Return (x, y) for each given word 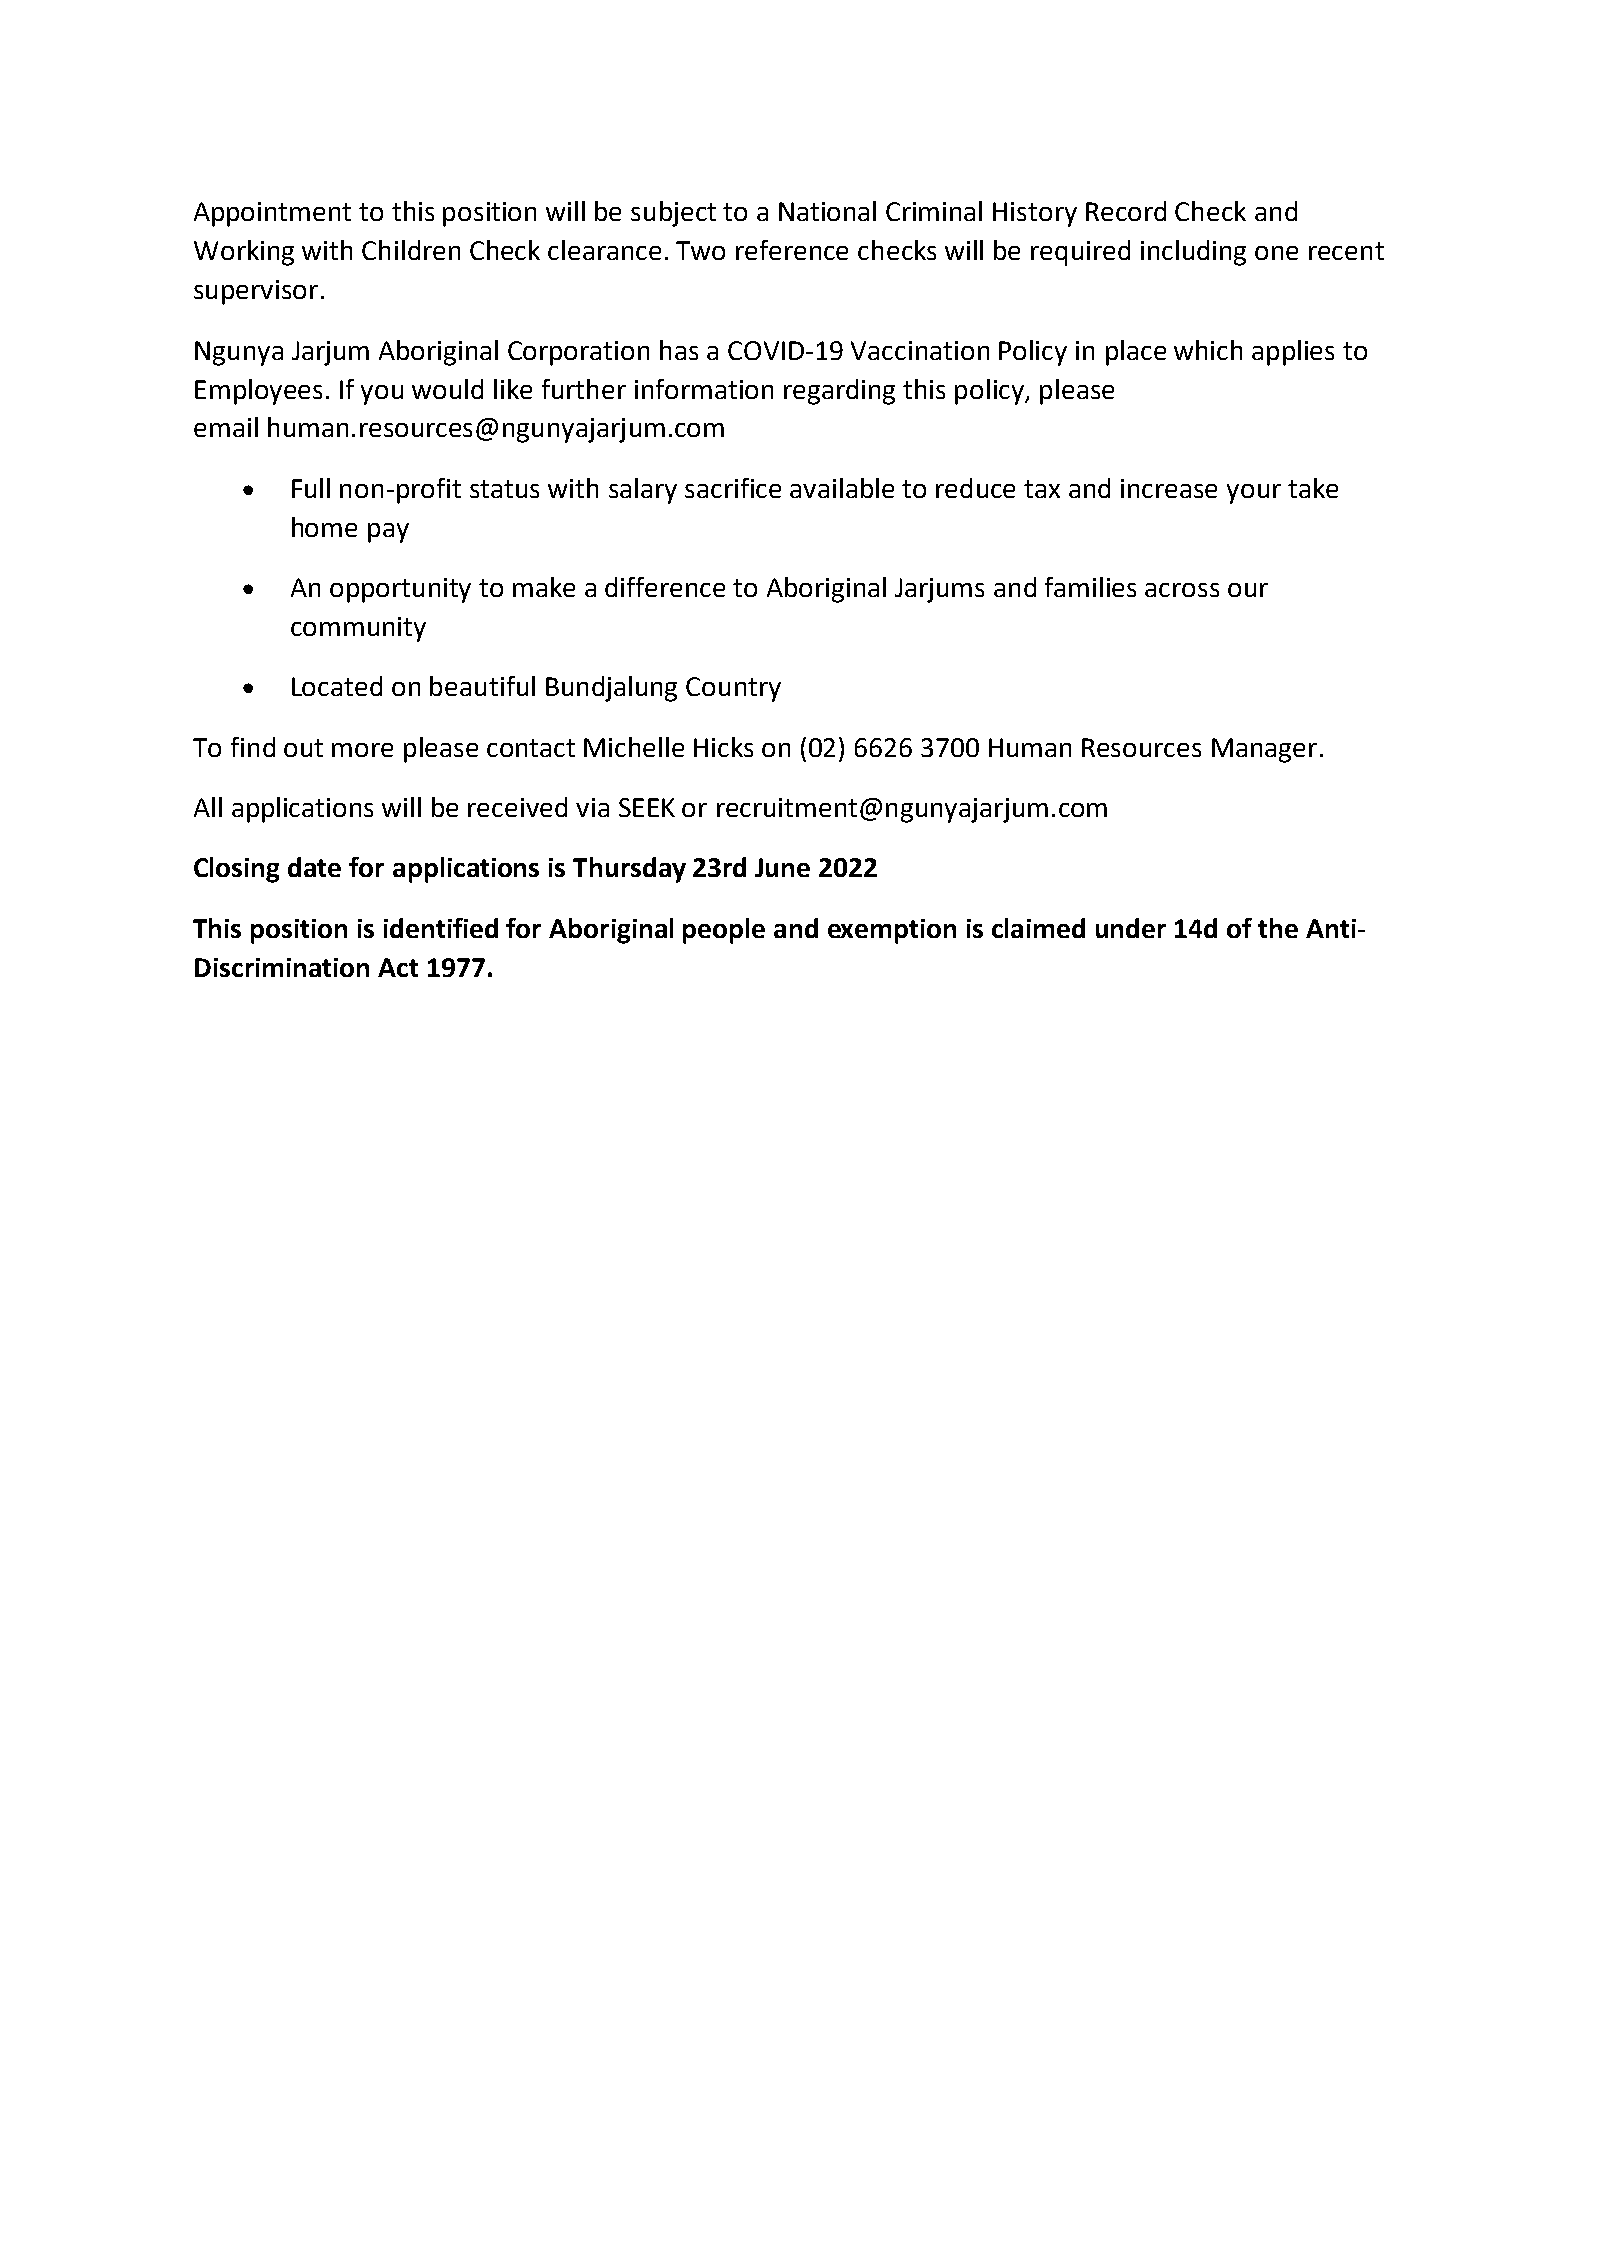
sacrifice (733, 488)
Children (411, 250)
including (1193, 253)
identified (441, 928)
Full (311, 488)
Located (337, 686)
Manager (1264, 750)
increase (1169, 488)
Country (733, 689)
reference (792, 250)
